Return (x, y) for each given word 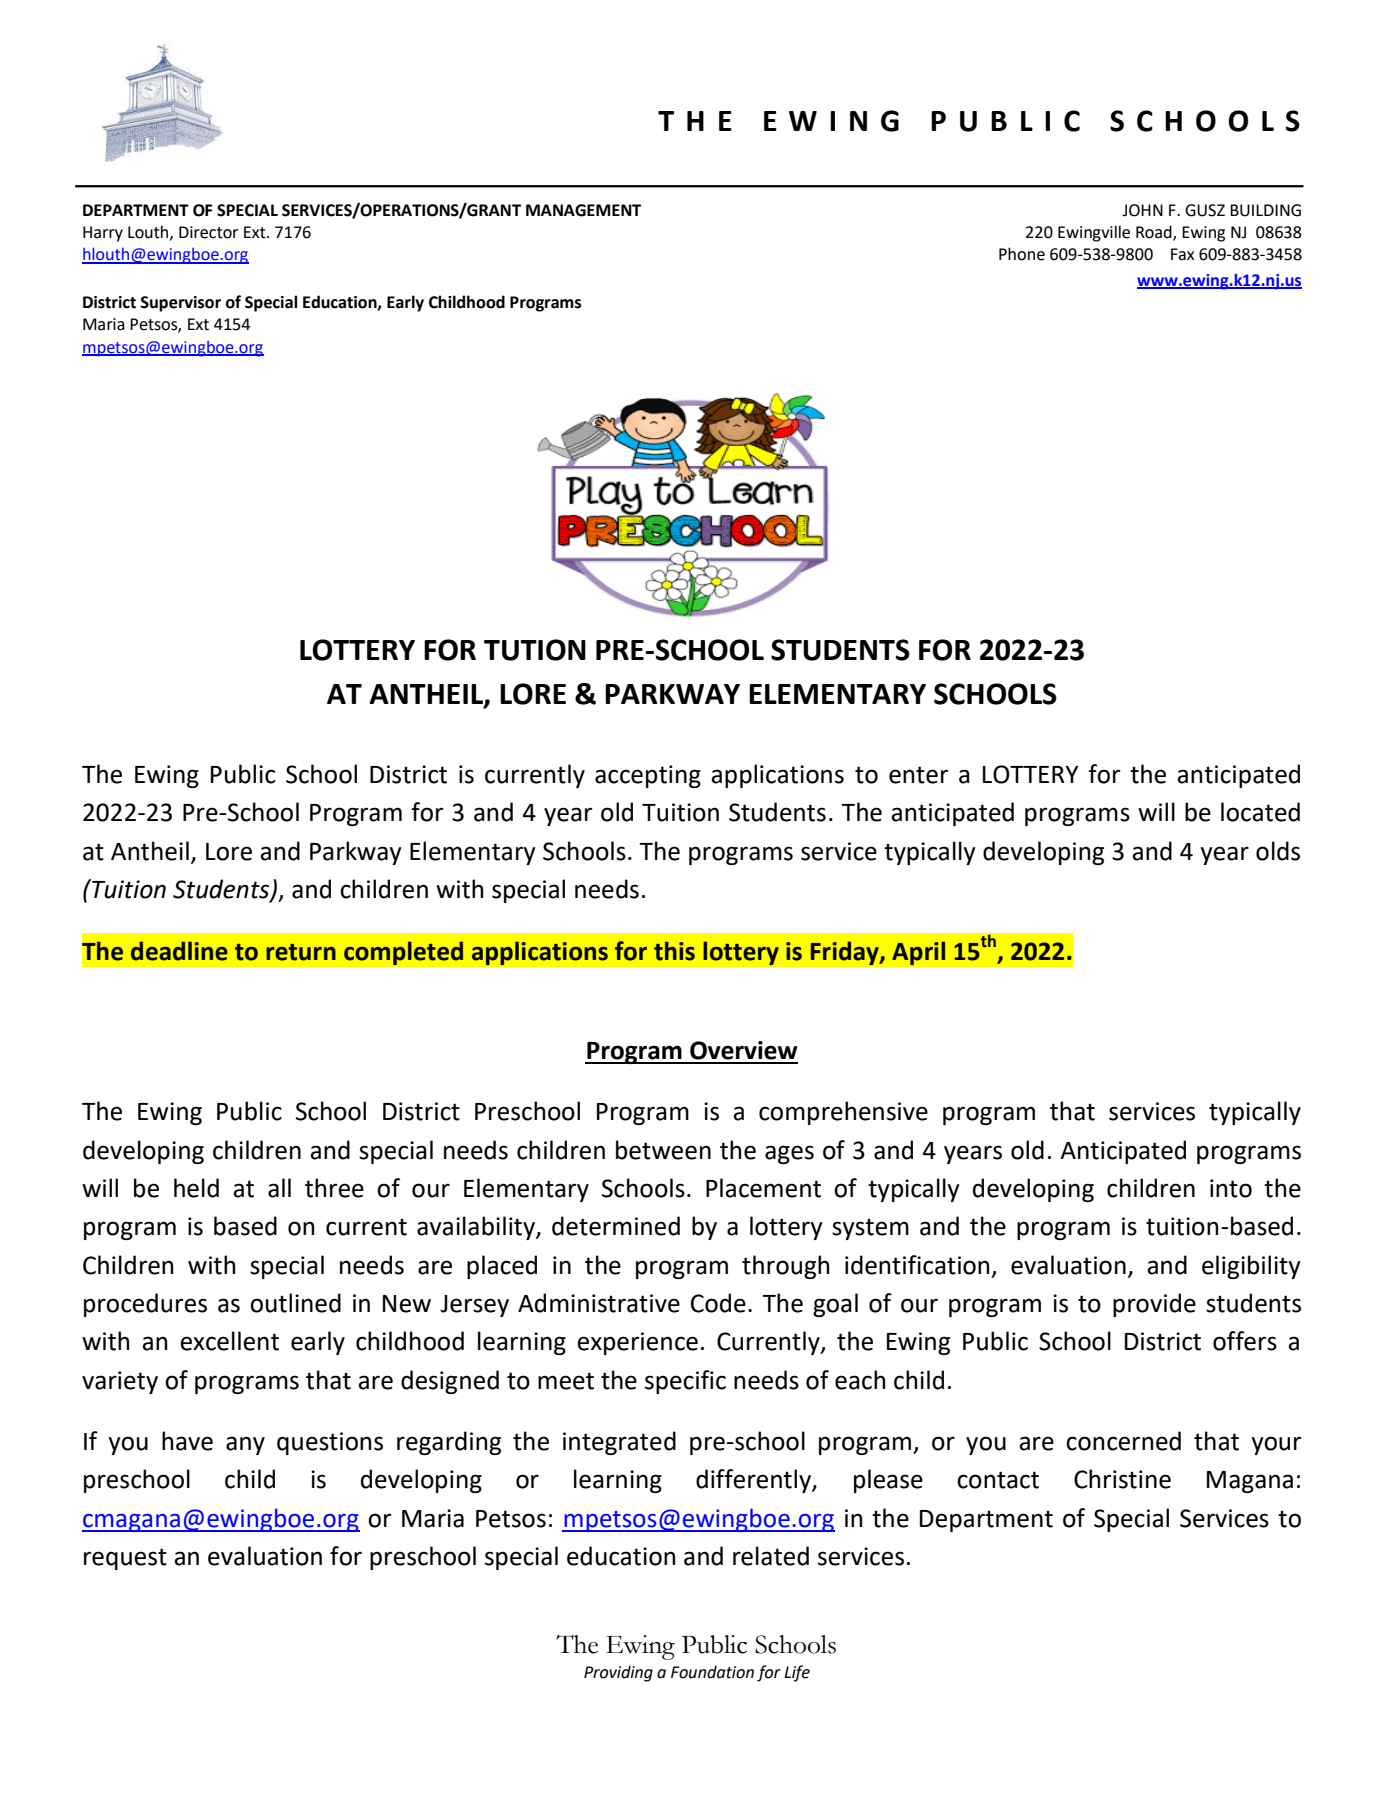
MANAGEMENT (583, 210)
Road (1155, 232)
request (125, 1559)
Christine (1122, 1479)
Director (208, 232)
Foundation (712, 1672)
